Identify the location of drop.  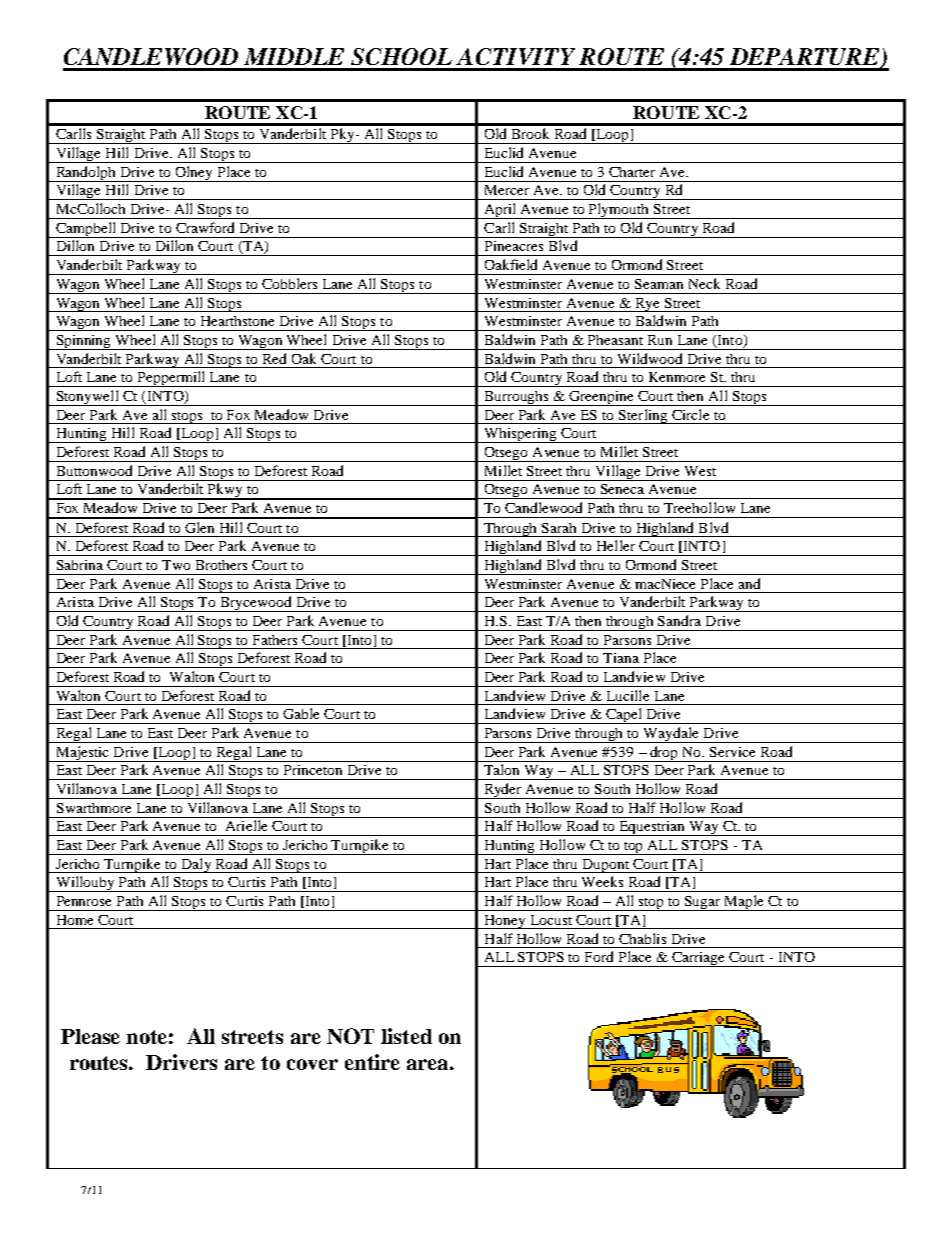
(664, 754).
